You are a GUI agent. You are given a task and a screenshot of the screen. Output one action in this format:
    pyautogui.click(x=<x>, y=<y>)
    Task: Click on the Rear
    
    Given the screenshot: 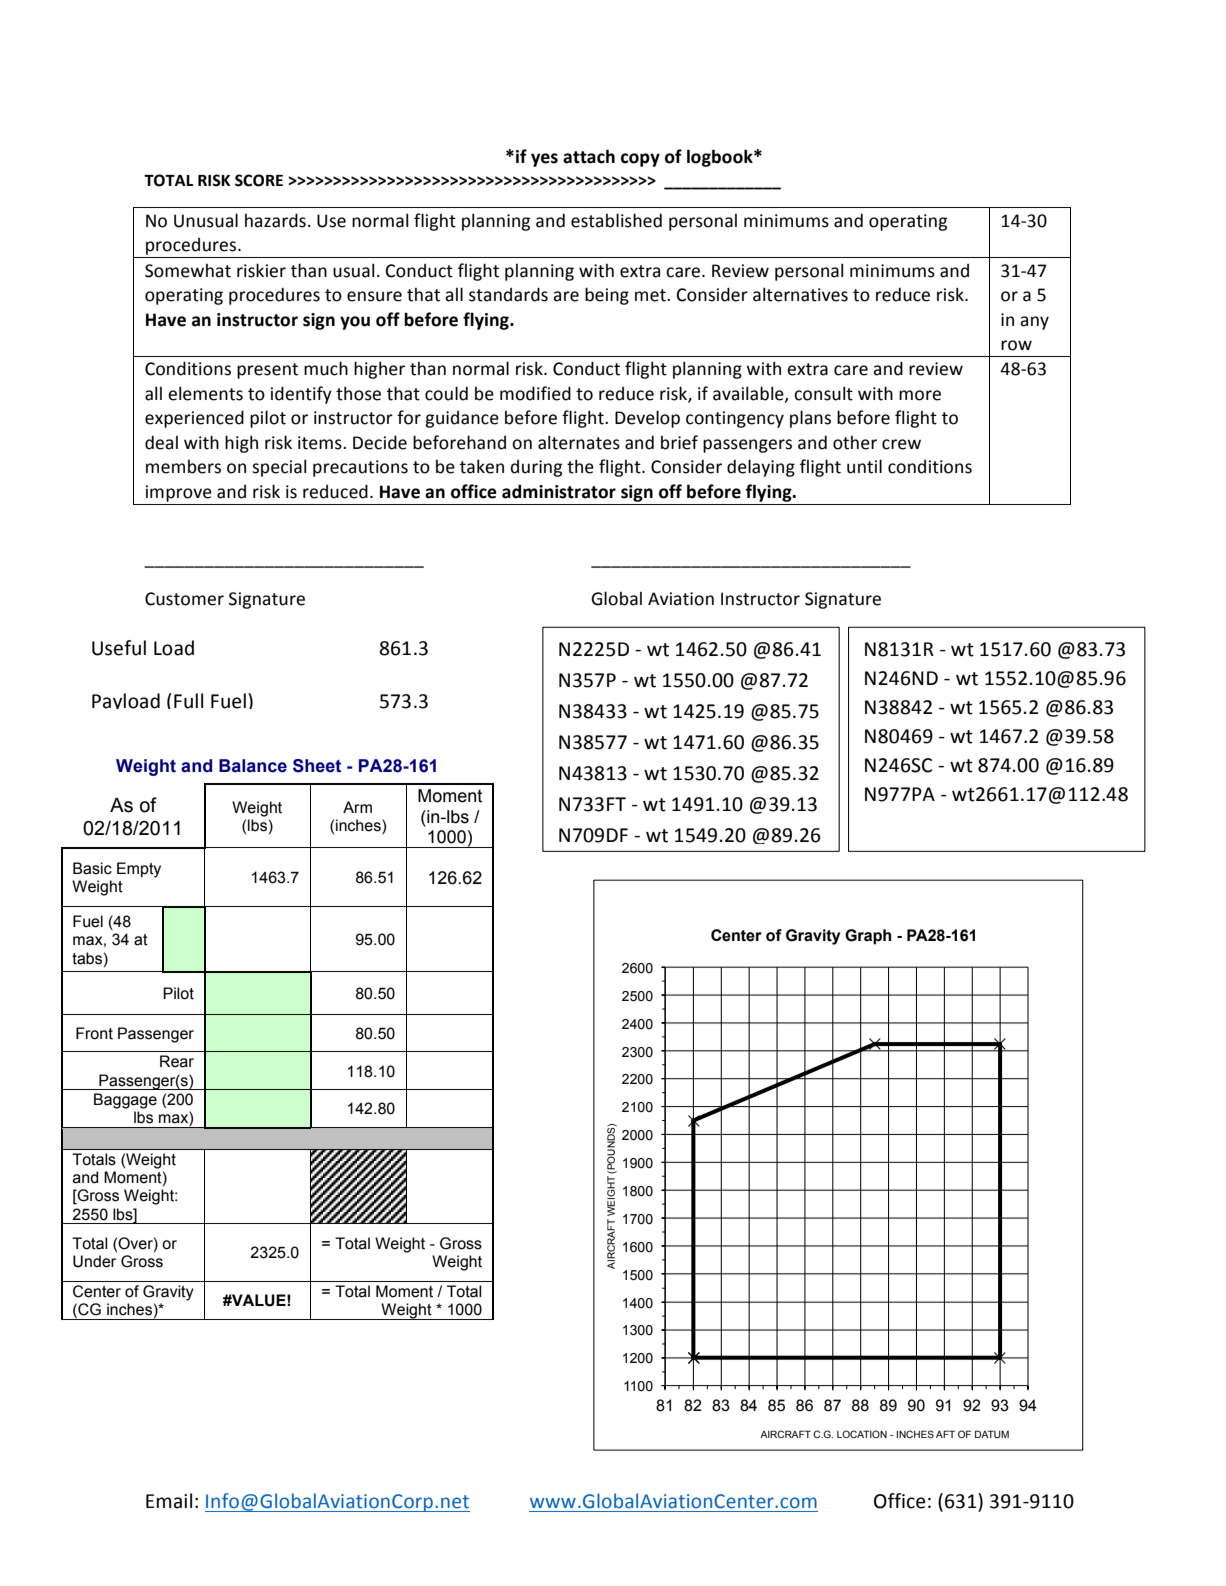 What is the action you would take?
    pyautogui.click(x=177, y=1061)
